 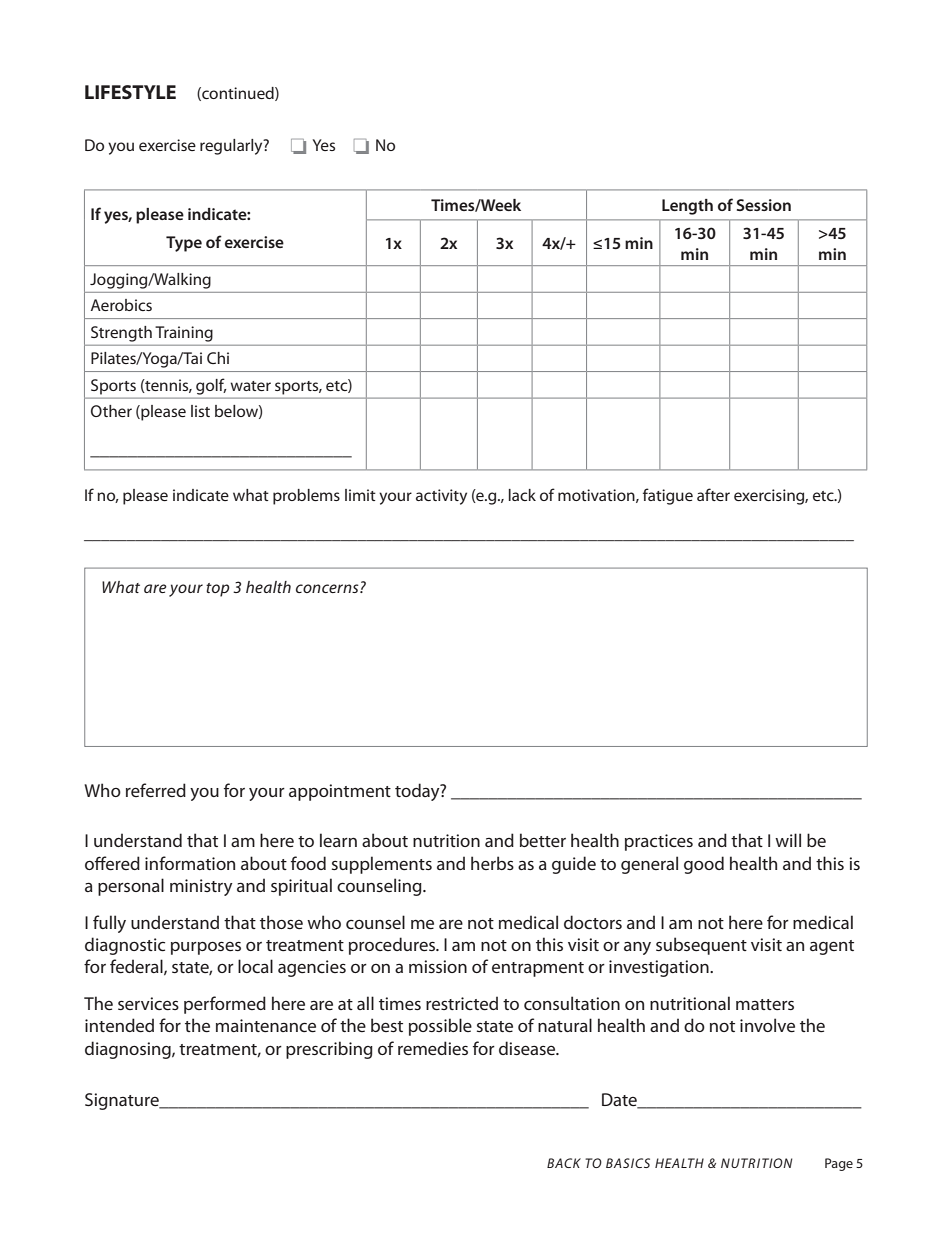 I want to click on BACK, so click(x=564, y=1163).
